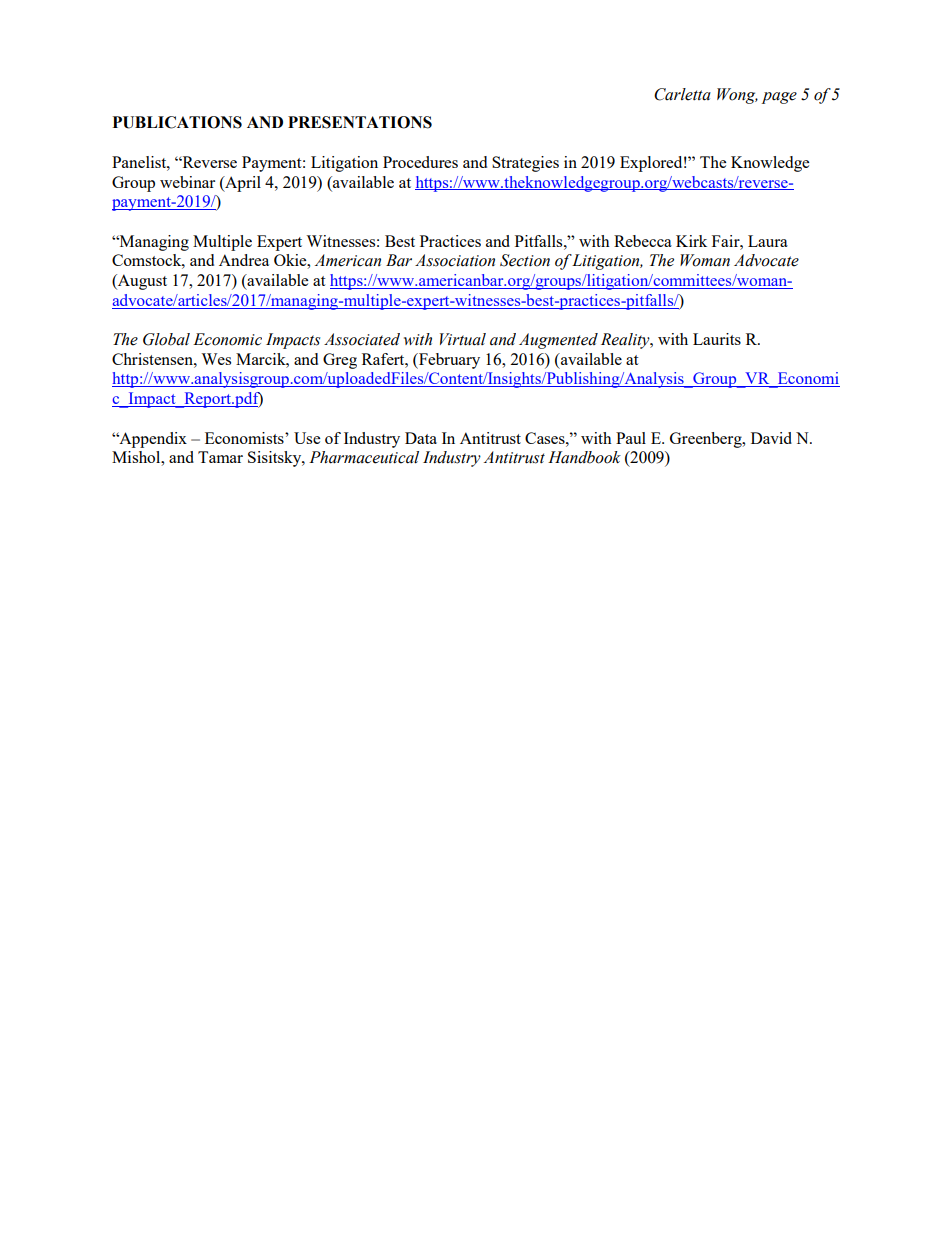  Describe the element at coordinates (360, 122) in the page. I see `PRESENTATIONS` at that location.
